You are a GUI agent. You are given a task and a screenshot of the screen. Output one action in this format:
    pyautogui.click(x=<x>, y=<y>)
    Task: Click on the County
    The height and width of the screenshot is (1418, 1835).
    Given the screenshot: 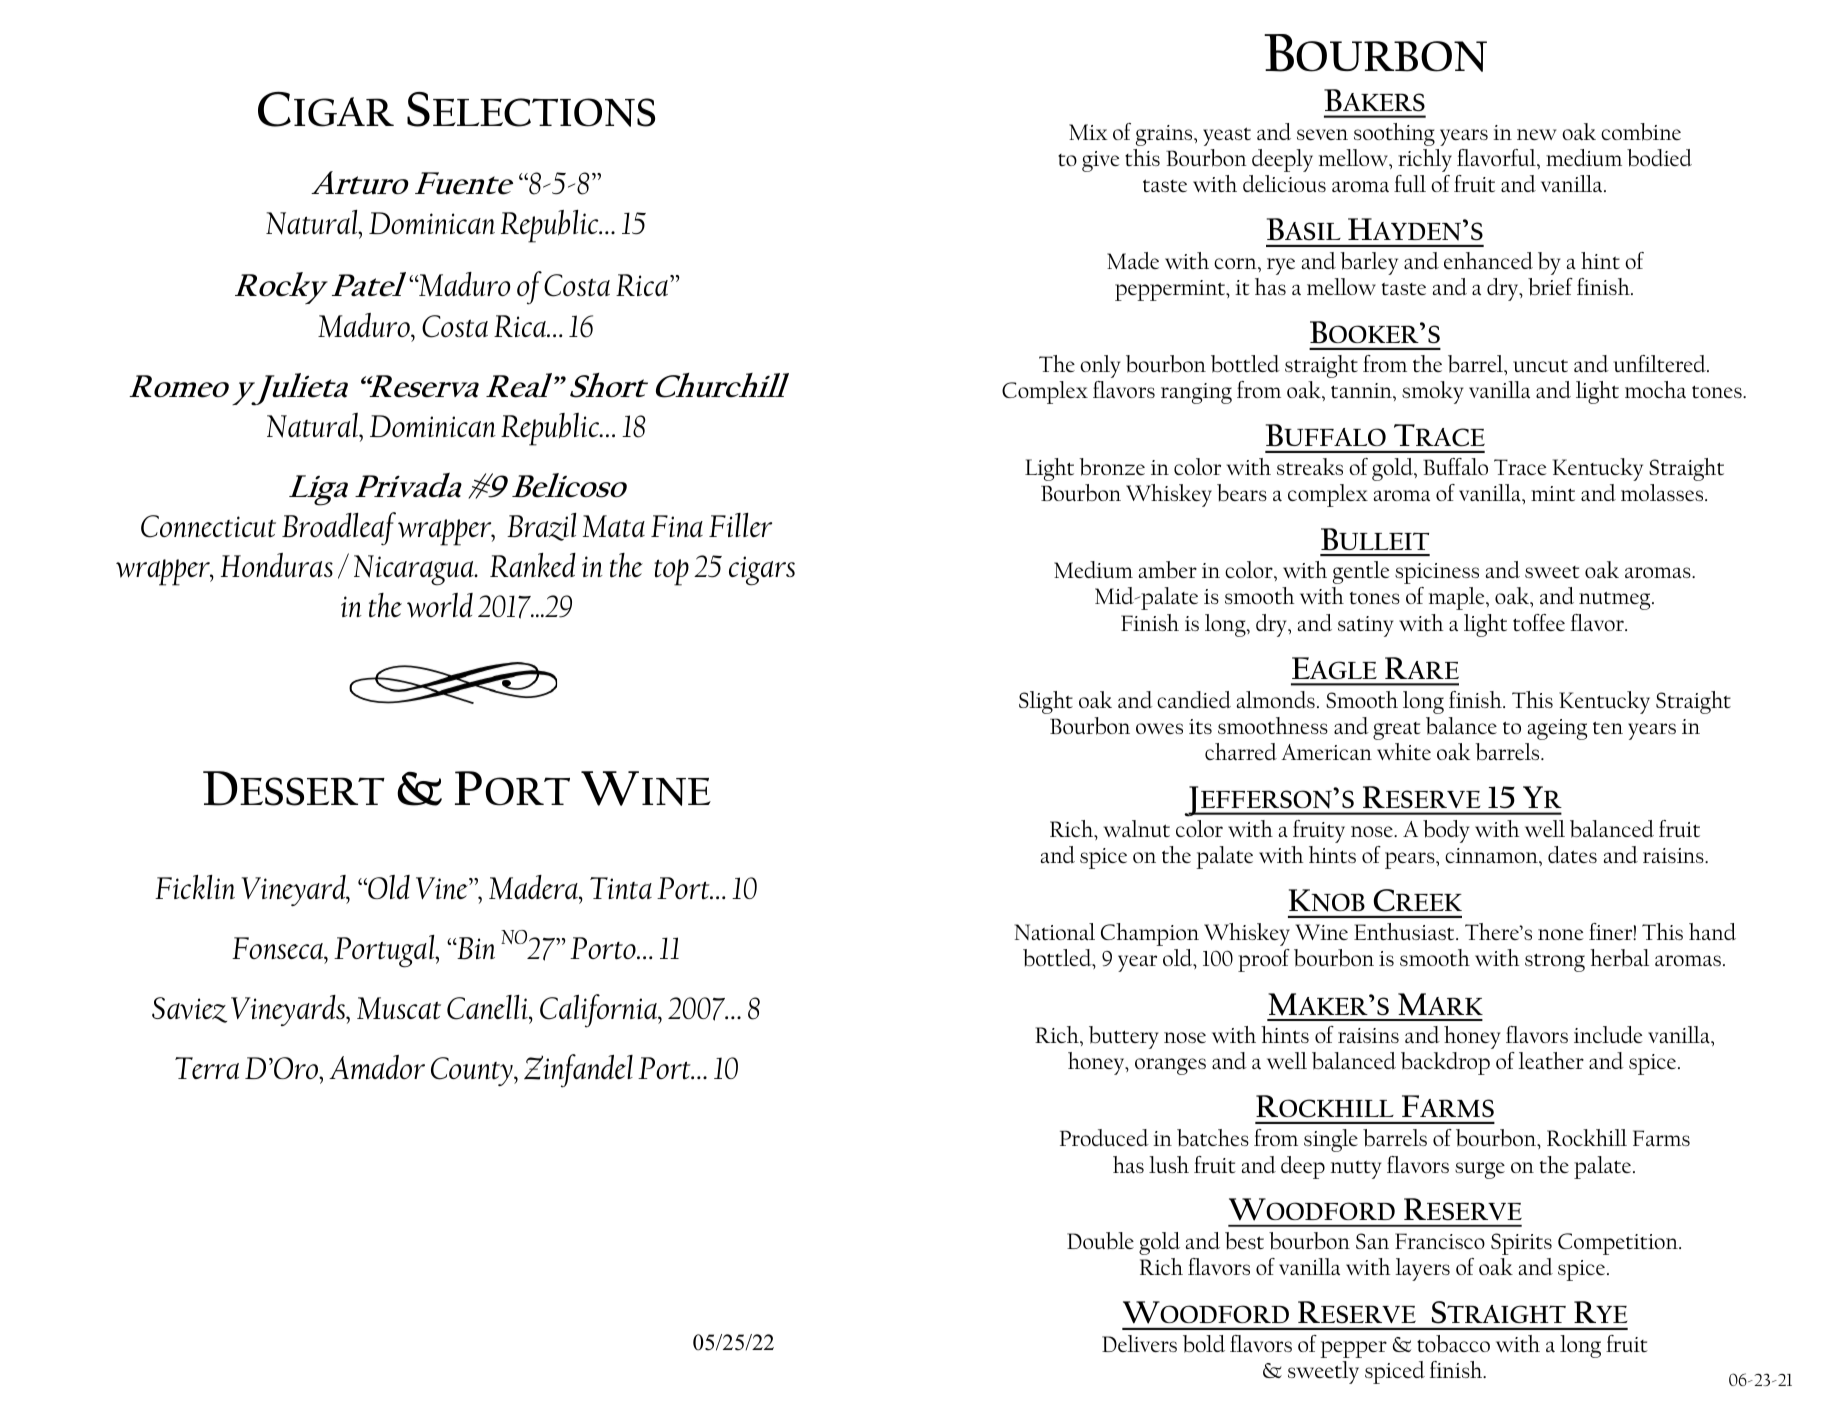 What is the action you would take?
    pyautogui.click(x=473, y=1071)
